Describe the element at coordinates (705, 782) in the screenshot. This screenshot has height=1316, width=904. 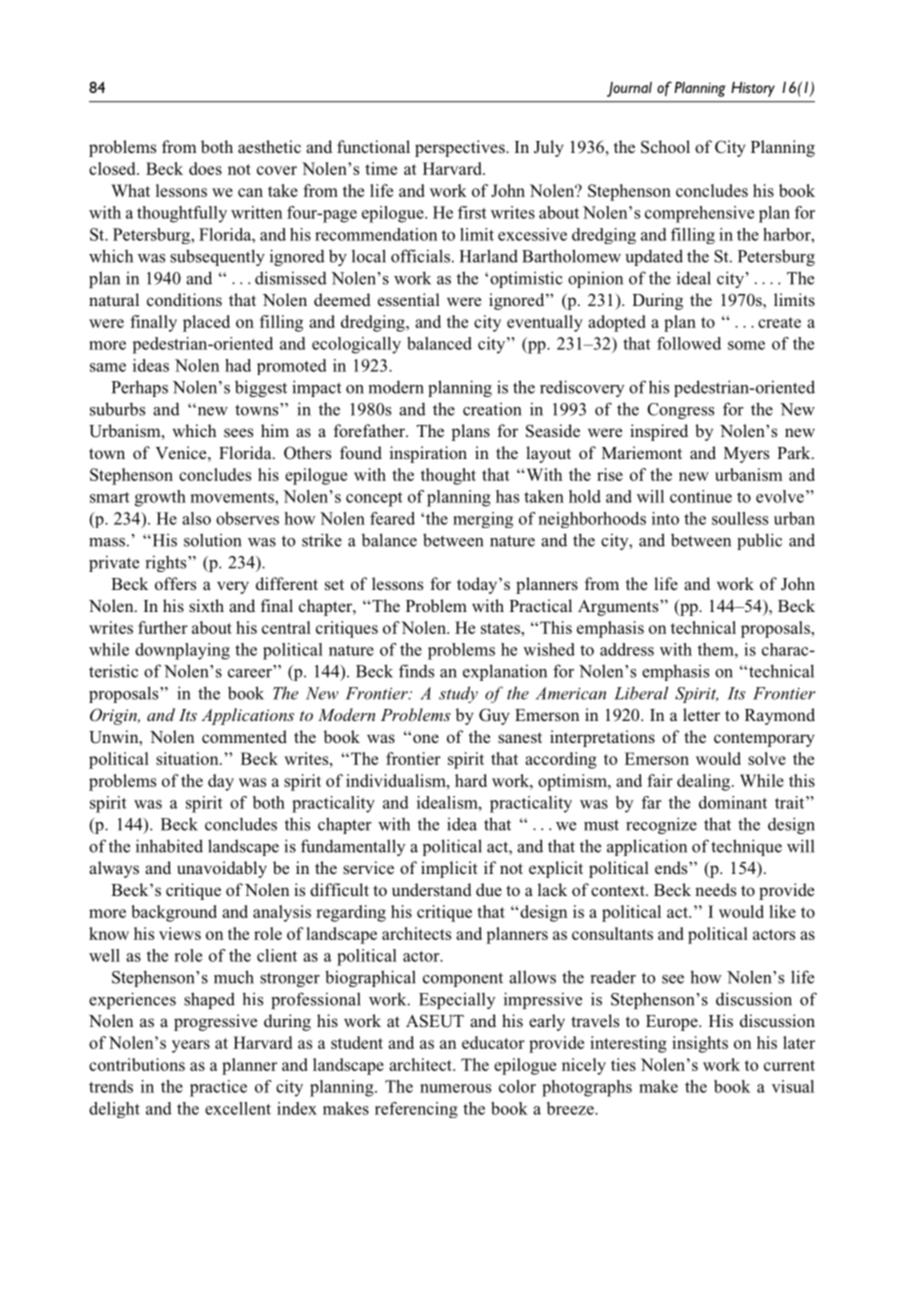
I see `dealing` at that location.
